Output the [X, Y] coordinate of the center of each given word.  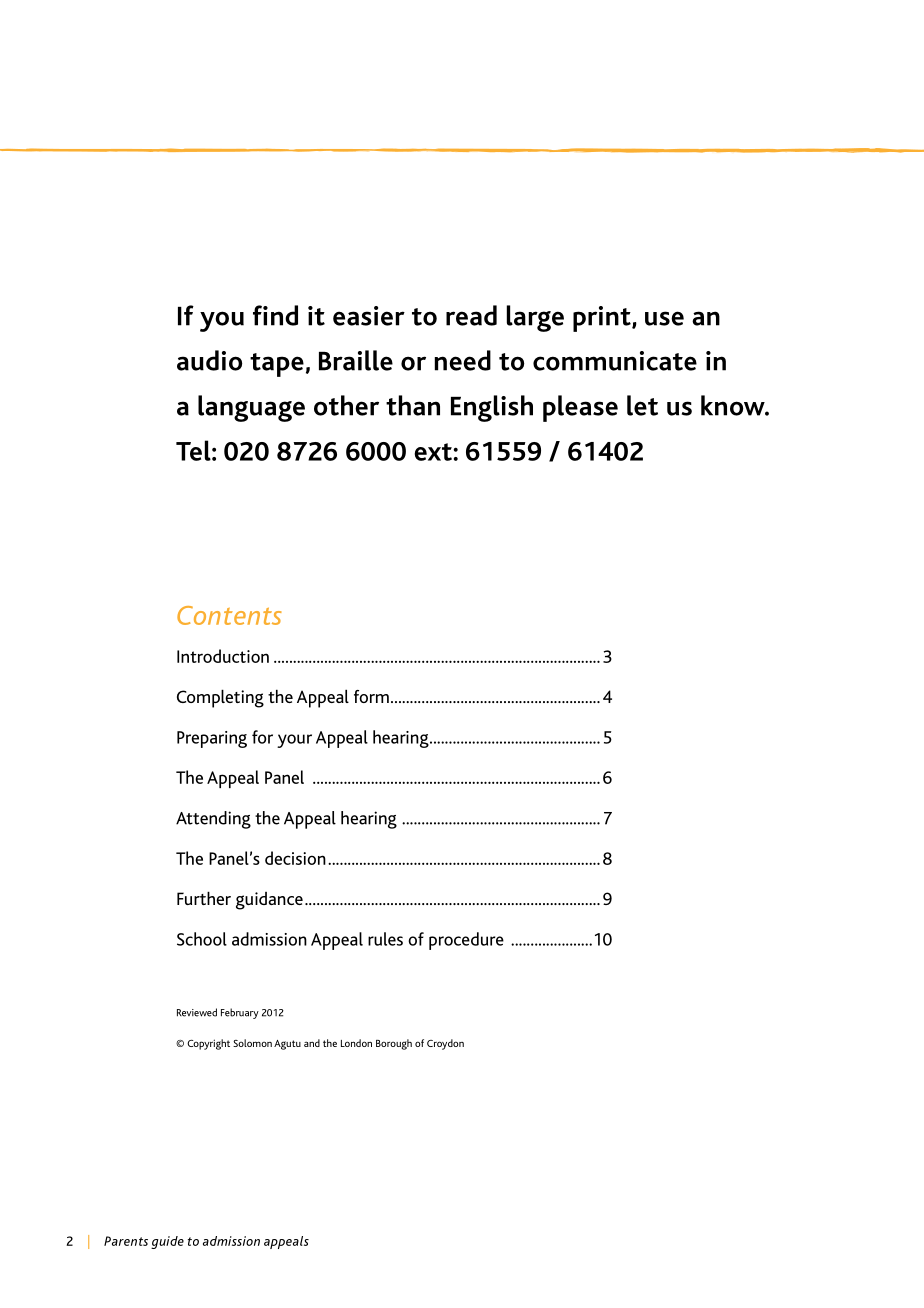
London [356, 1043]
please [580, 408]
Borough [394, 1044]
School [202, 939]
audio [209, 360]
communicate [615, 361]
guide [167, 1242]
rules [385, 939]
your [294, 741]
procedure [466, 941]
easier [369, 316]
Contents [229, 615]
